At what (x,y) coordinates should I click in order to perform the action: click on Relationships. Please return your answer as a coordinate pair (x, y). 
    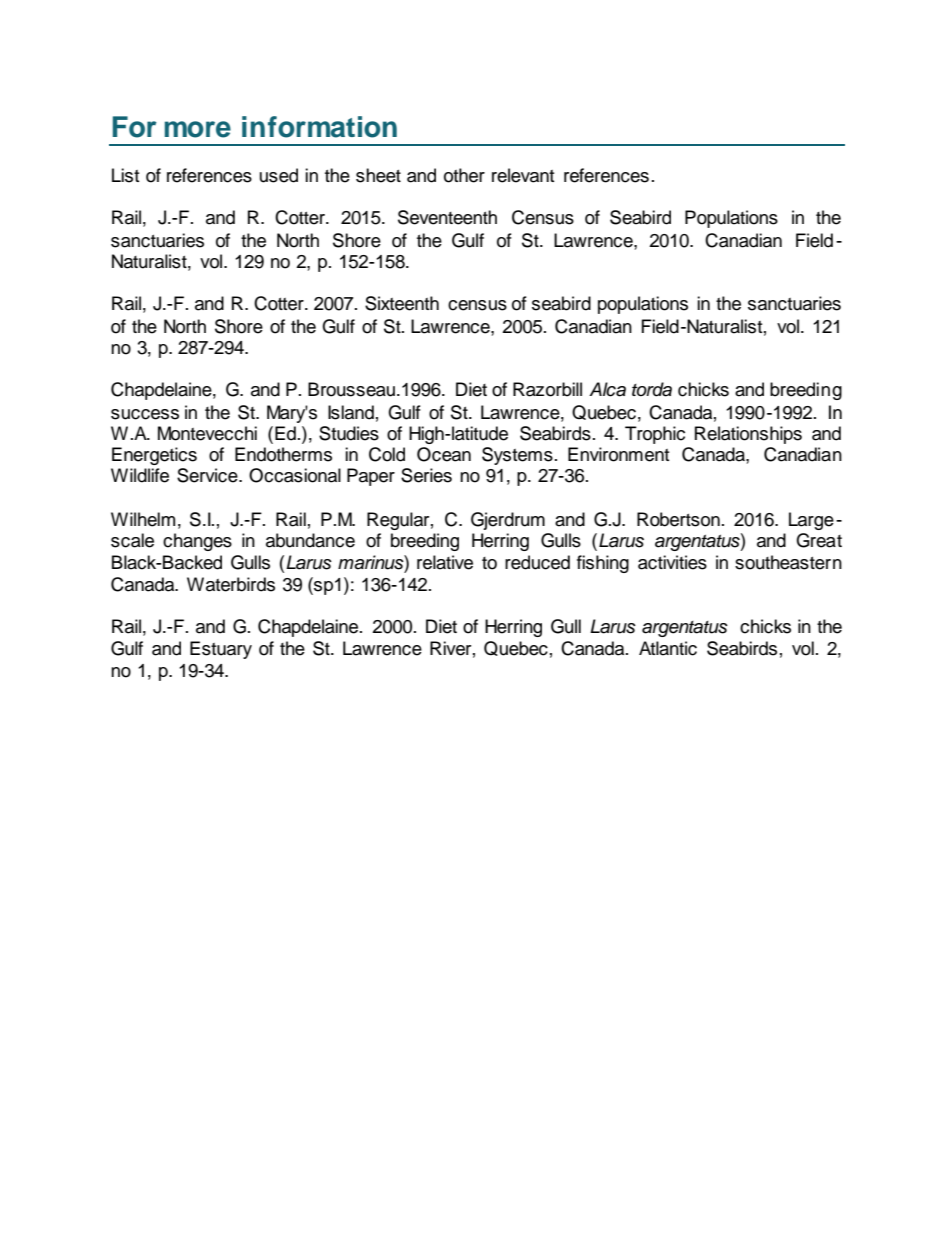
    Looking at the image, I should click on (748, 435).
